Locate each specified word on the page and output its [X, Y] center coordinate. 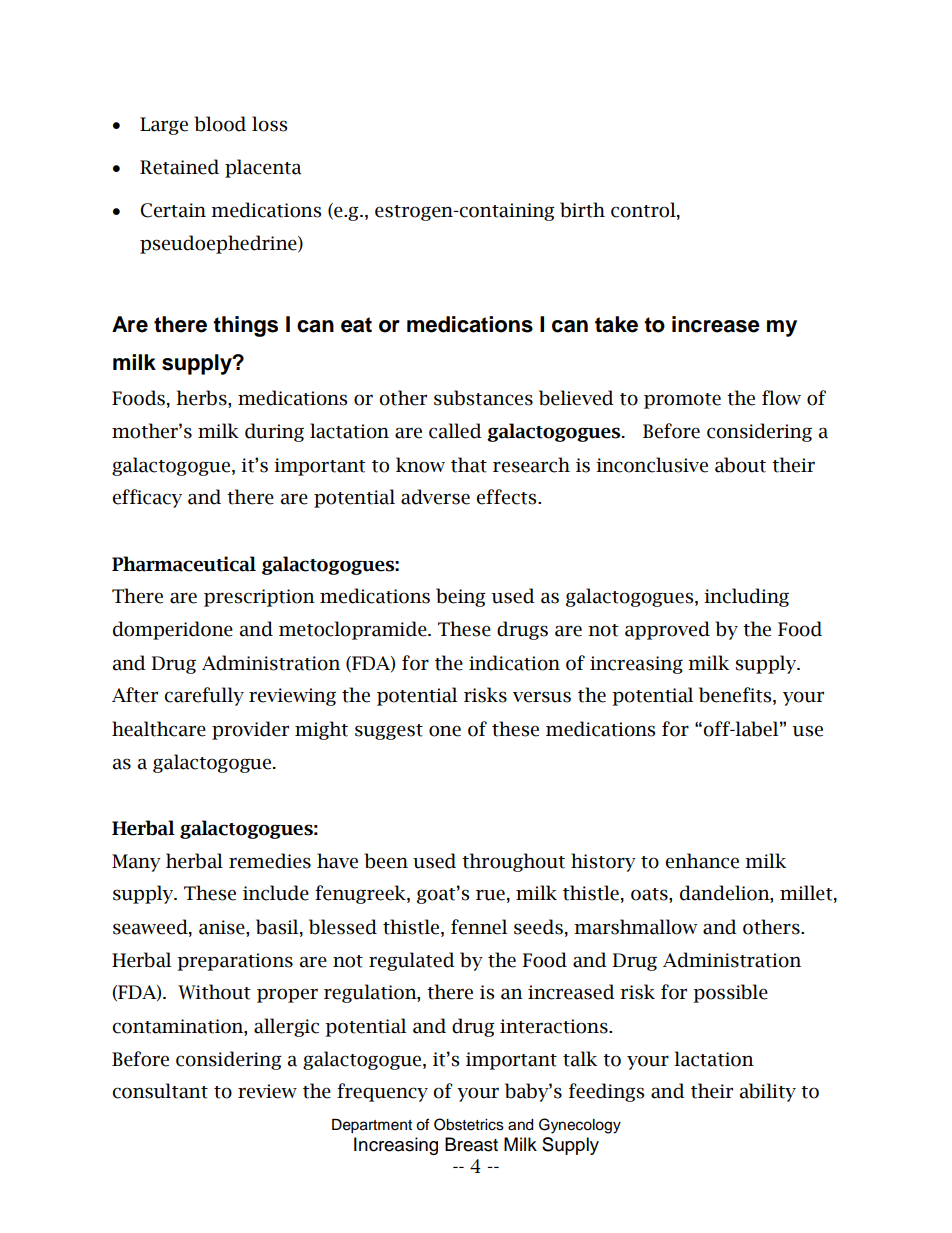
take [616, 324]
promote [682, 401]
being [461, 597]
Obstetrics [469, 1124]
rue [490, 895]
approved [667, 630]
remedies [270, 861]
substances [483, 398]
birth [582, 210]
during [274, 432]
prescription [259, 598]
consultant [160, 1091]
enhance [702, 861]
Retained [179, 167]
